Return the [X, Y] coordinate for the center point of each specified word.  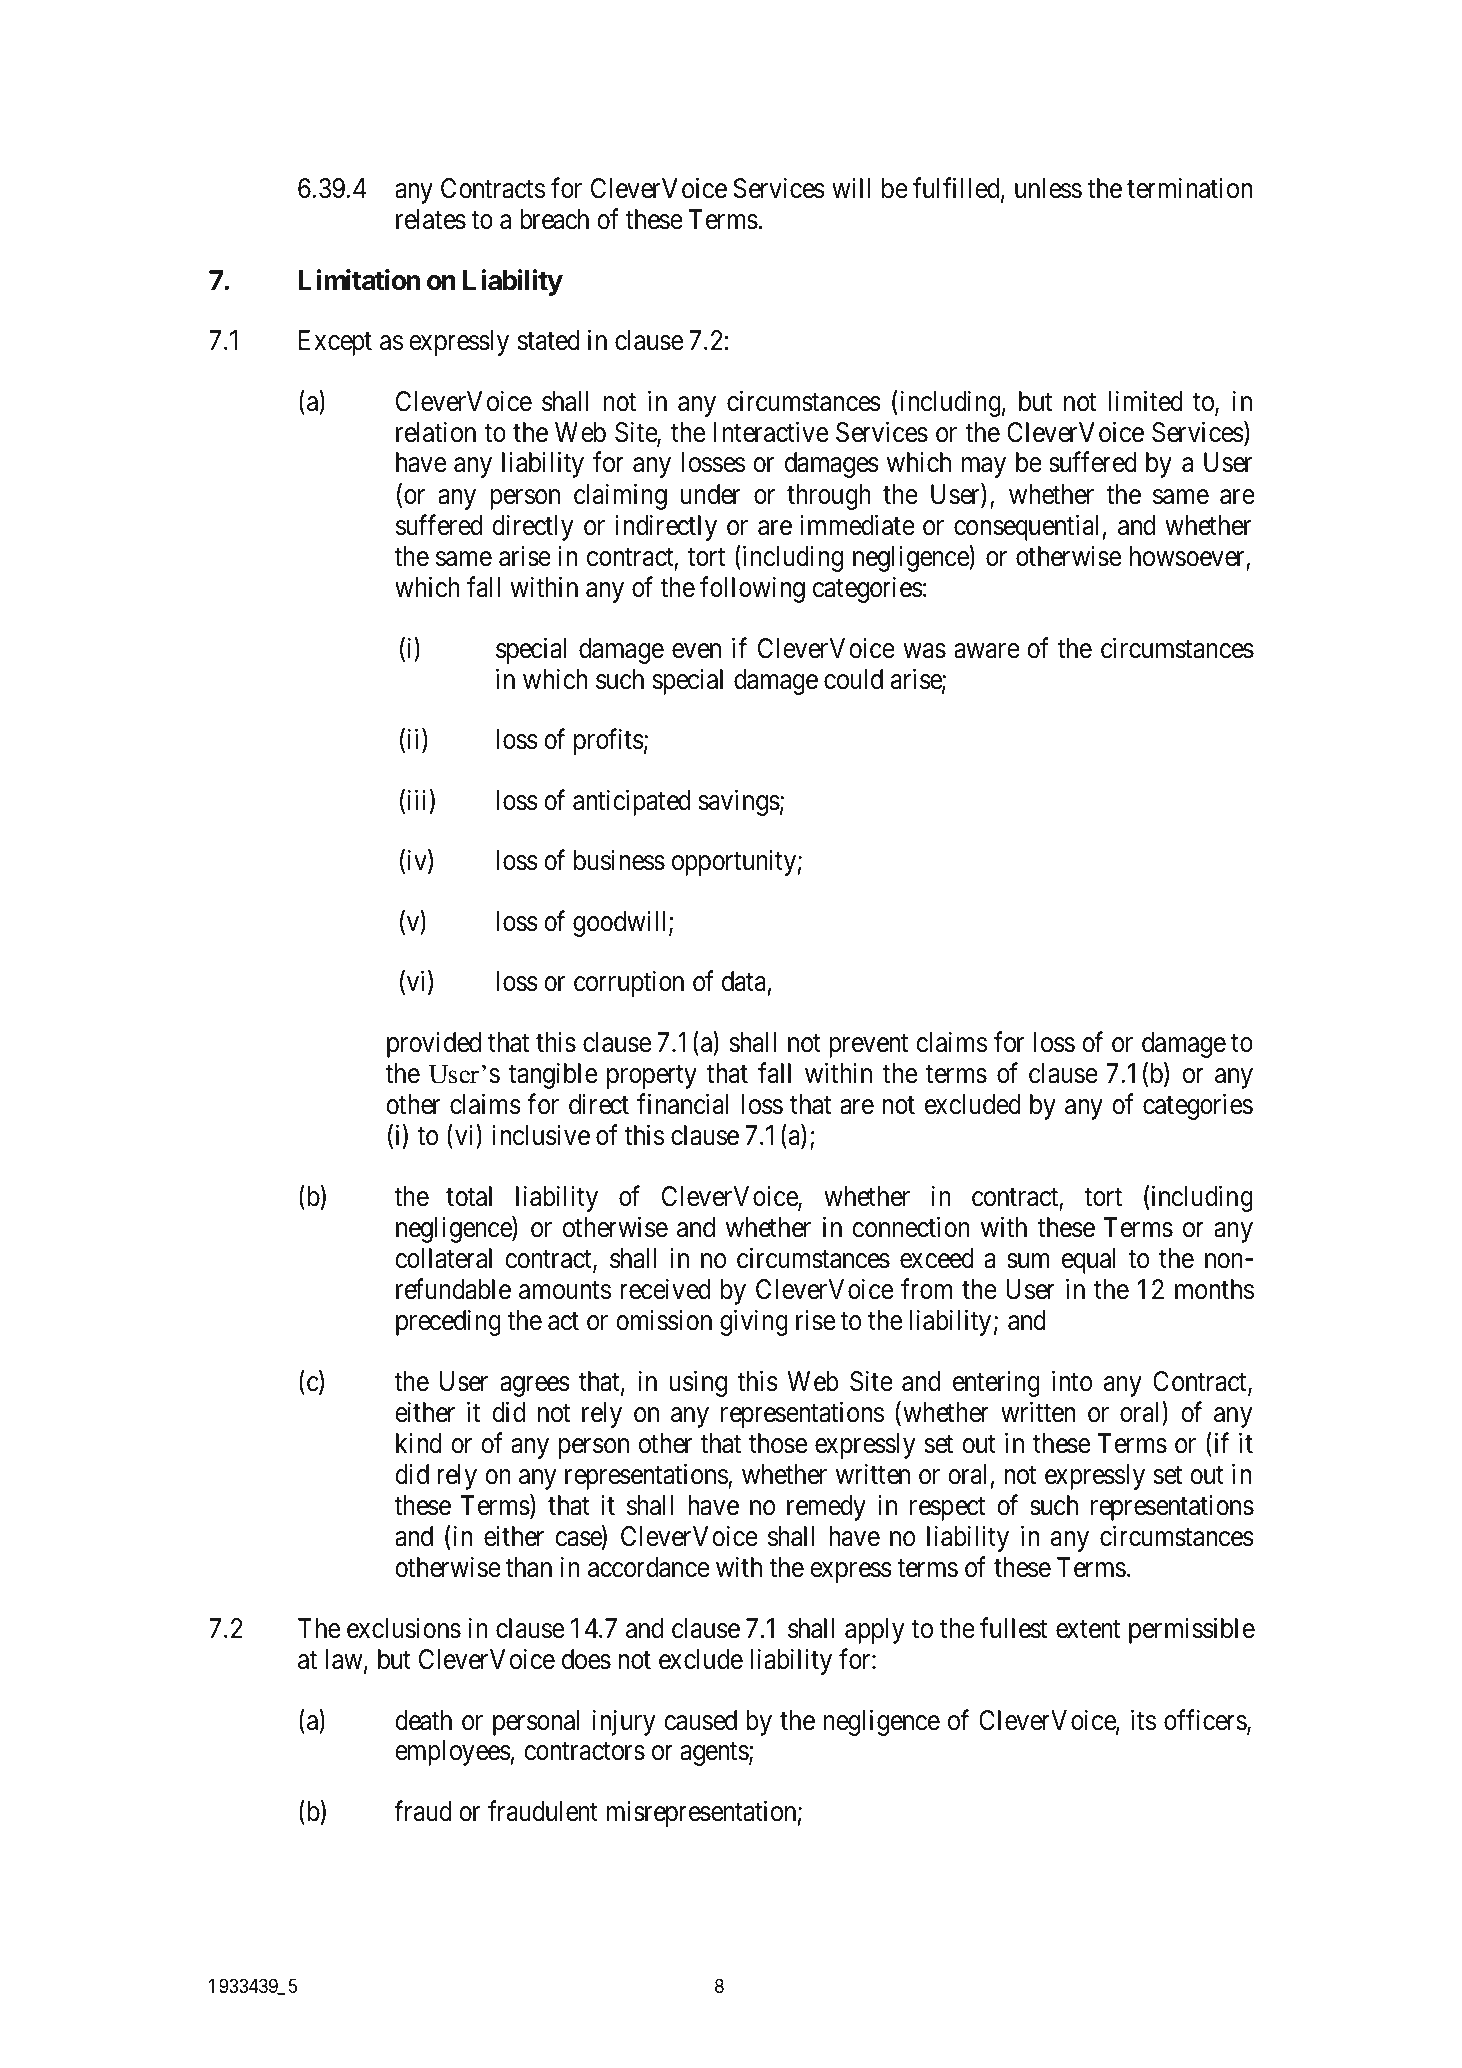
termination [1189, 188]
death [423, 1720]
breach [554, 219]
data [744, 981]
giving [754, 1323]
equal [1089, 1261]
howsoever [1188, 558]
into [1072, 1381]
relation [436, 432]
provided [434, 1045]
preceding [448, 1323]
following [752, 589]
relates [431, 219]
